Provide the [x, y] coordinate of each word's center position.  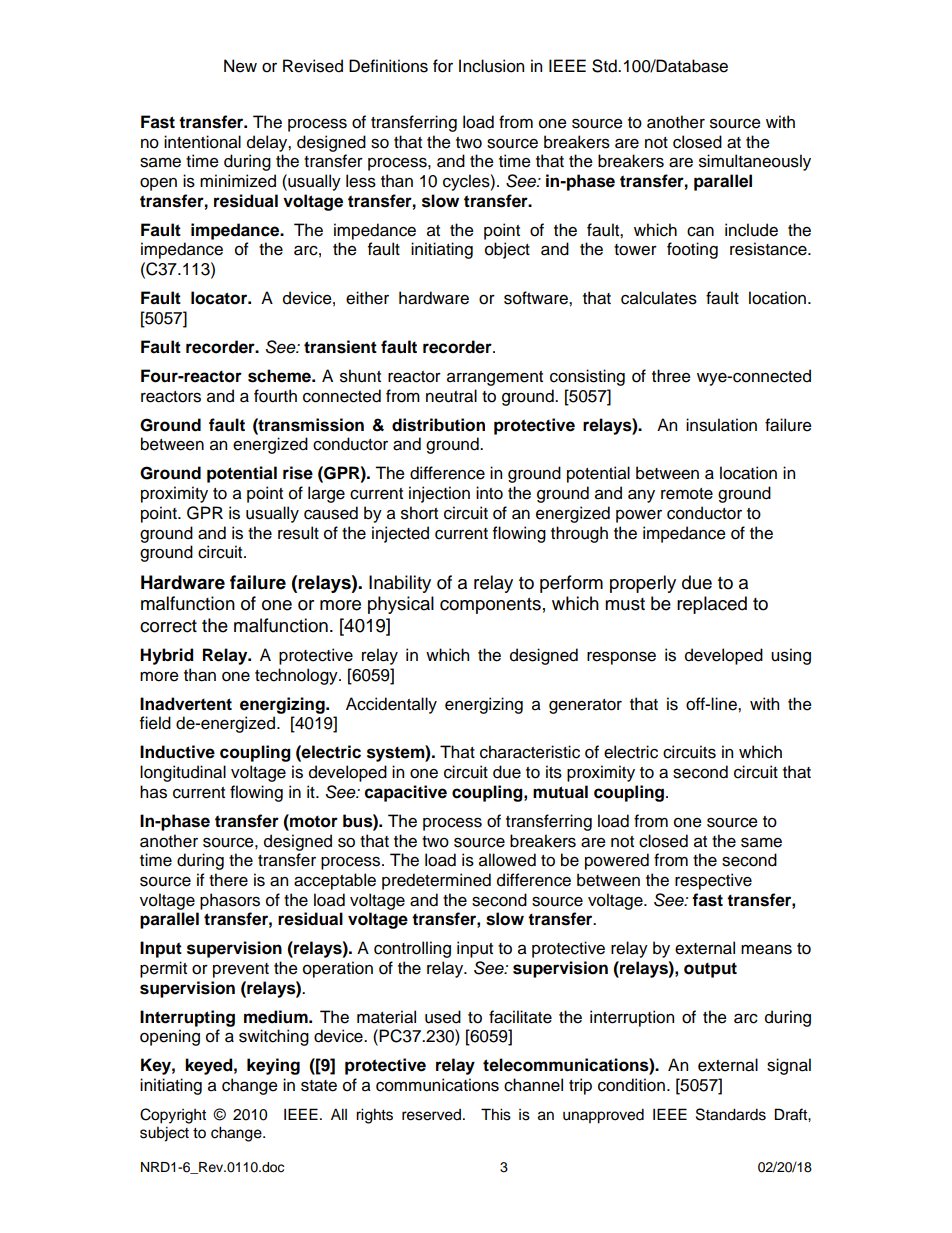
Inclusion [491, 66]
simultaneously [755, 162]
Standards [731, 1114]
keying [273, 1066]
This [496, 1114]
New [240, 66]
